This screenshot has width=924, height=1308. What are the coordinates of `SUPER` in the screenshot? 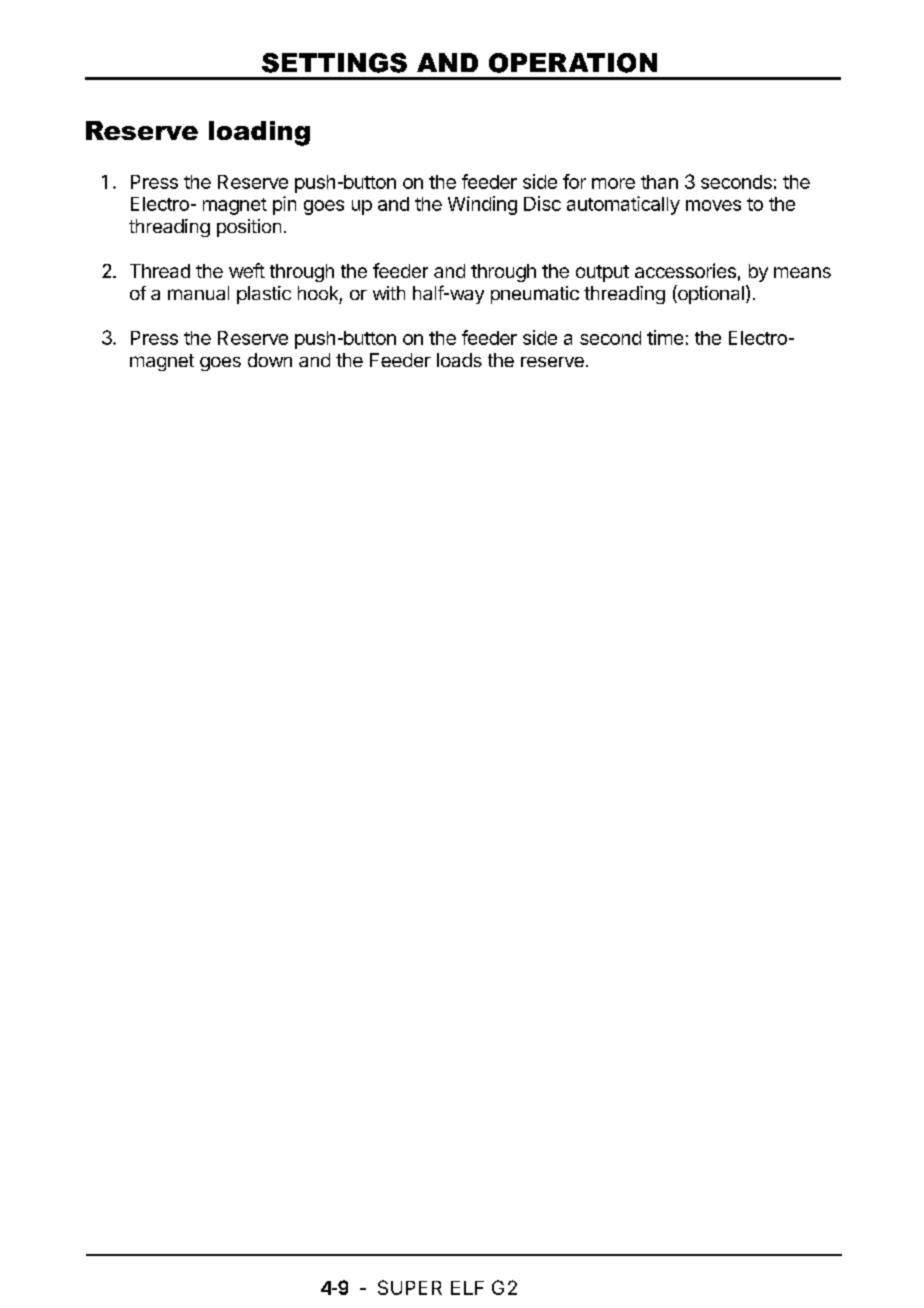 It's located at (410, 1287).
